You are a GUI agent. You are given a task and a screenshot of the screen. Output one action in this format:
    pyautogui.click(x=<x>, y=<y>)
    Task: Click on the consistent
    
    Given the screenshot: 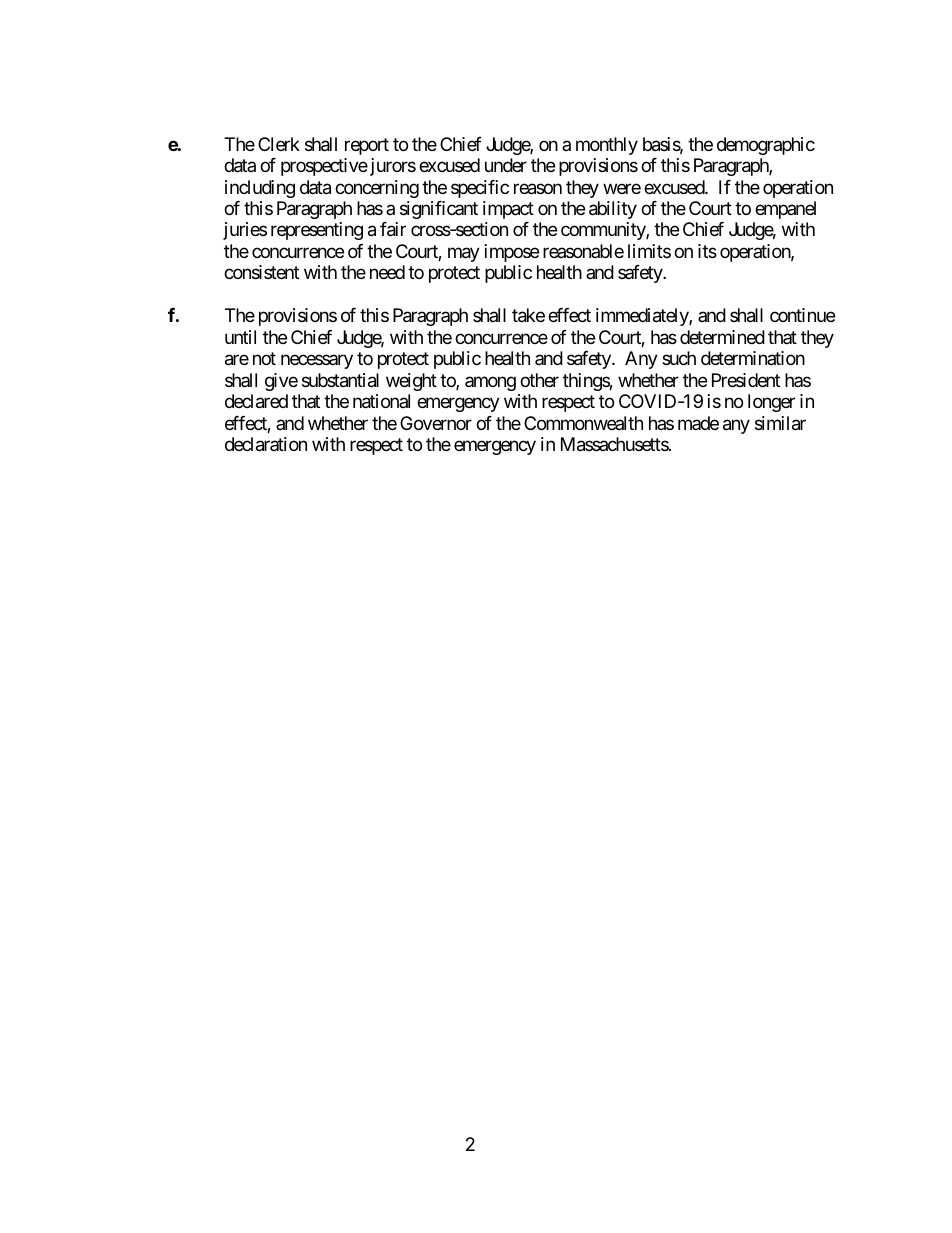 What is the action you would take?
    pyautogui.click(x=261, y=272)
